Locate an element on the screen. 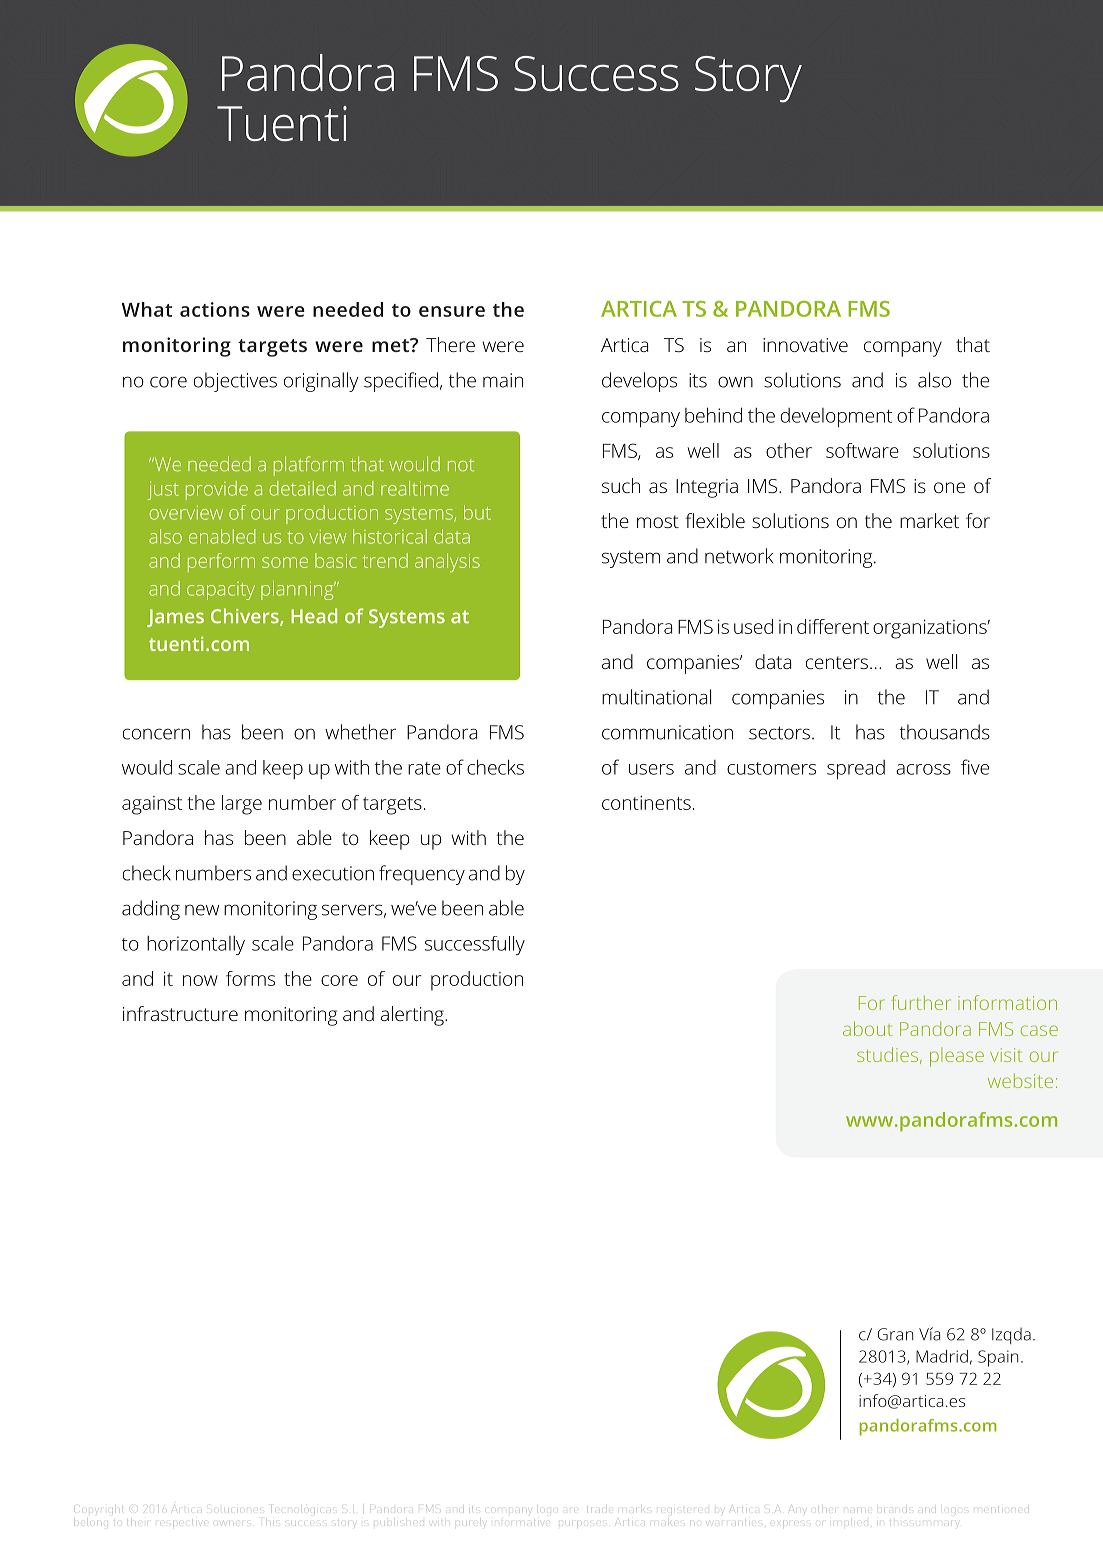 The image size is (1103, 1560). most is located at coordinates (658, 521).
